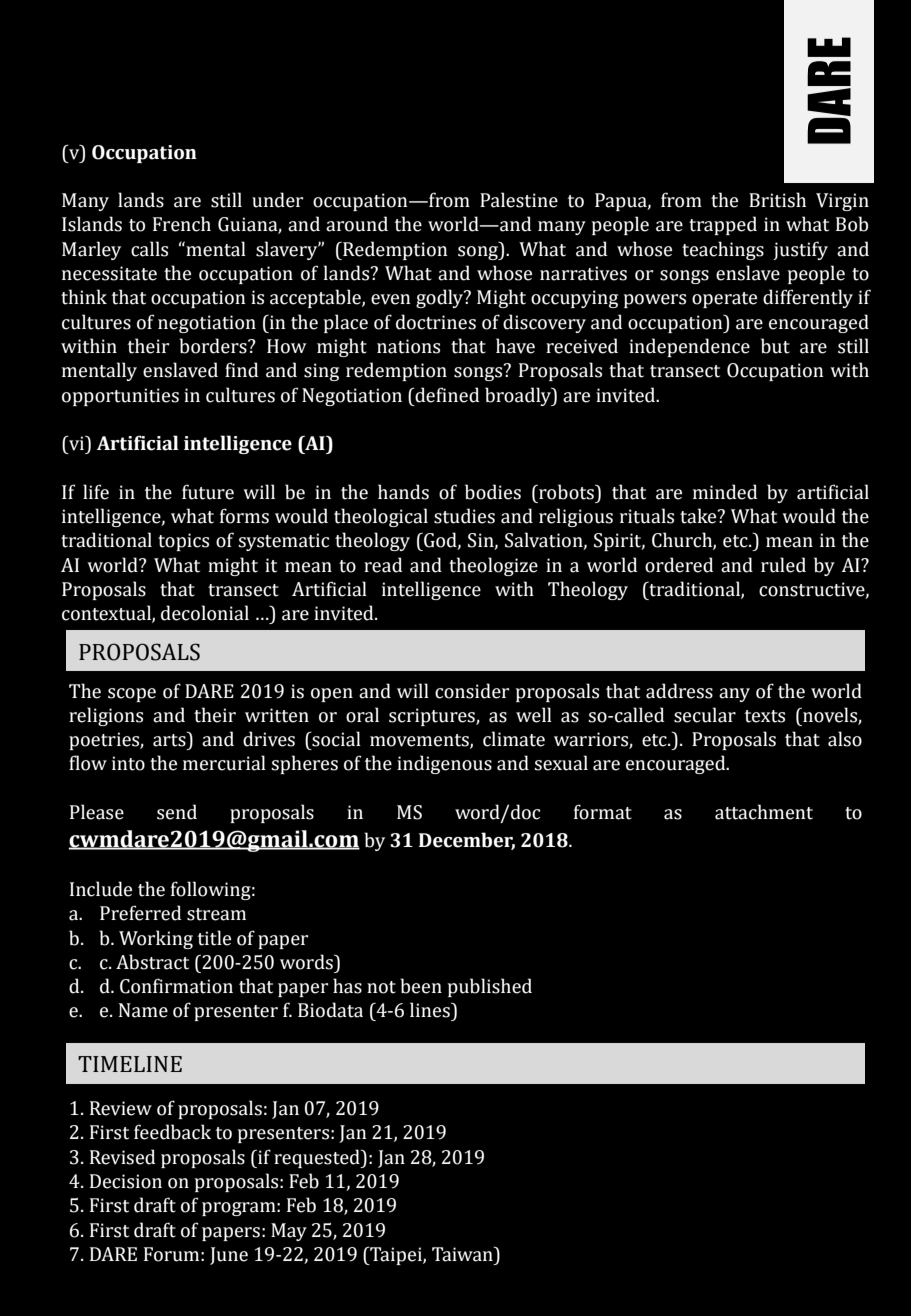 The width and height of the screenshot is (911, 1316). I want to click on arts, so click(170, 739).
